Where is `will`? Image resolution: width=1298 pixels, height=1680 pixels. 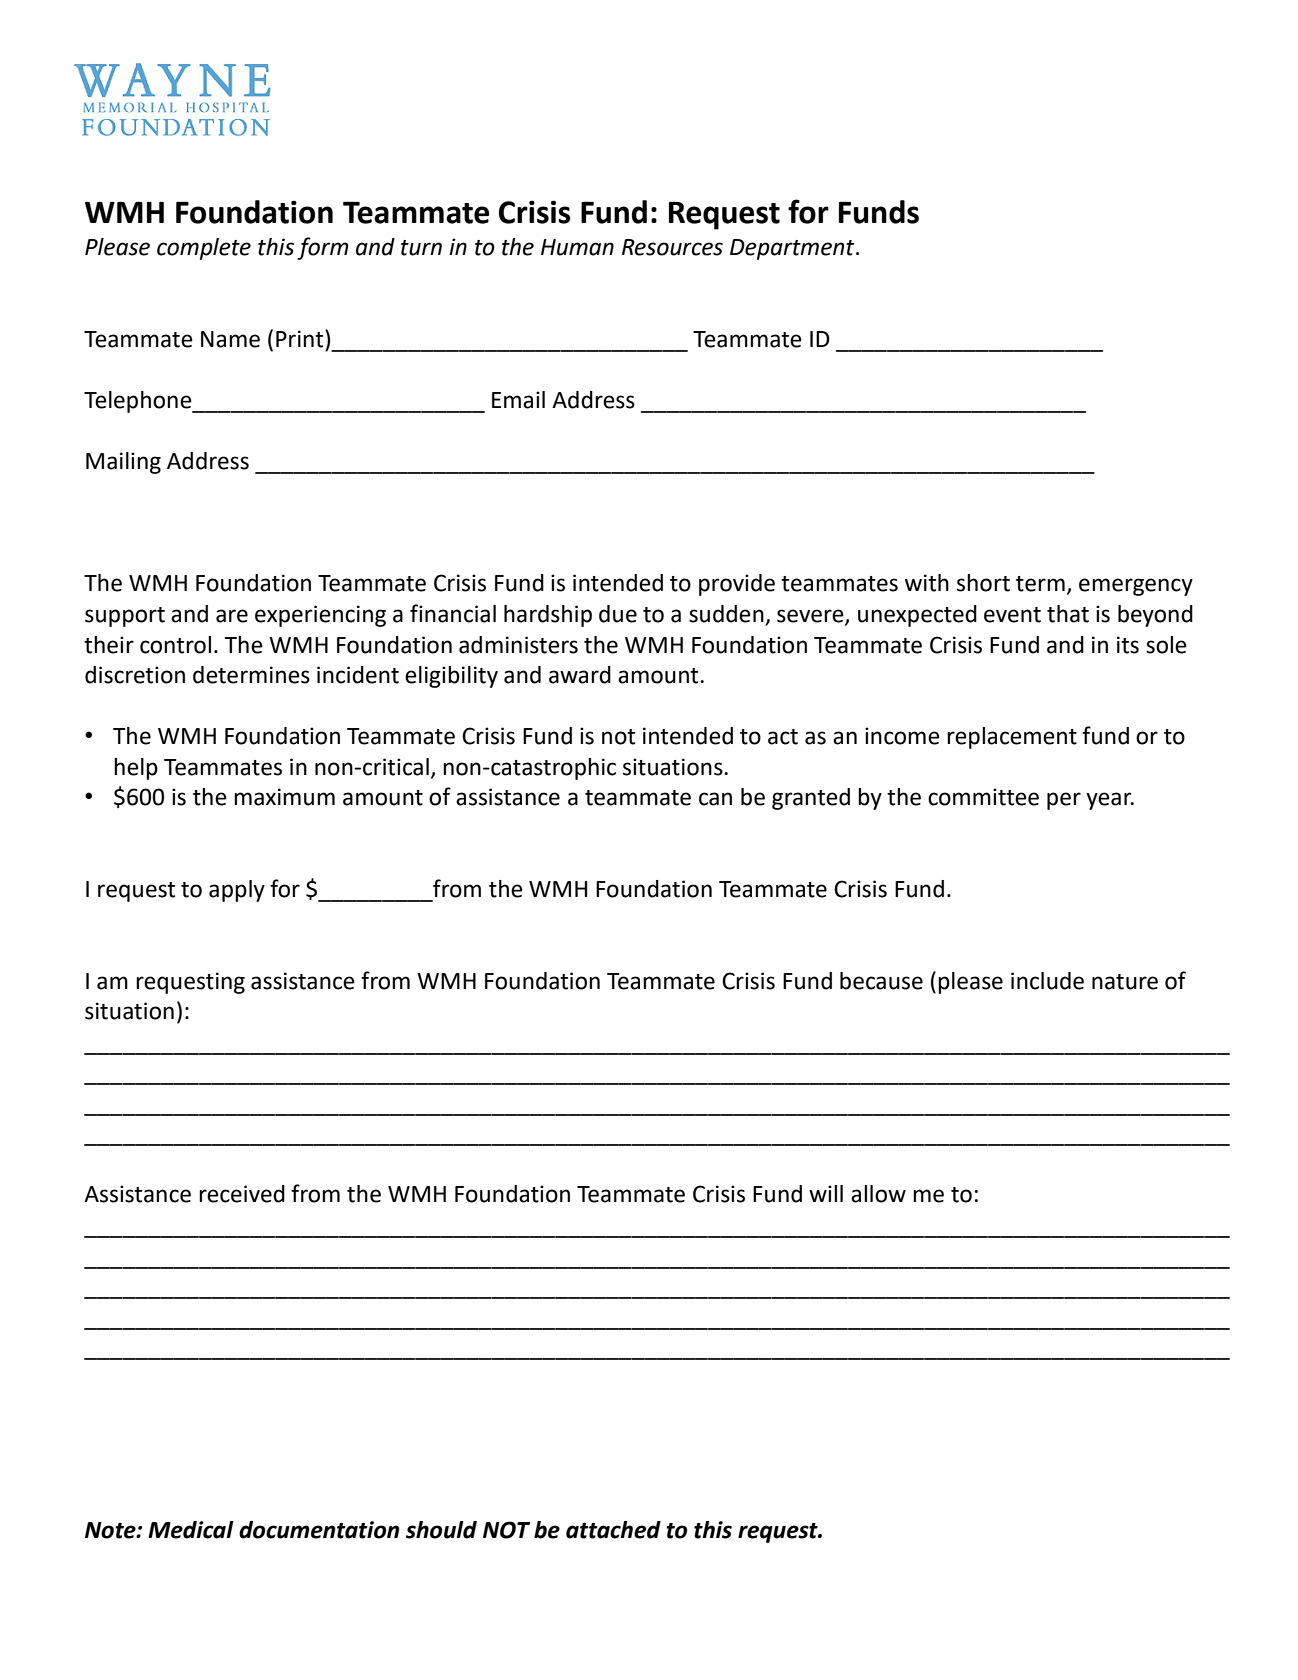
will is located at coordinates (826, 1193).
